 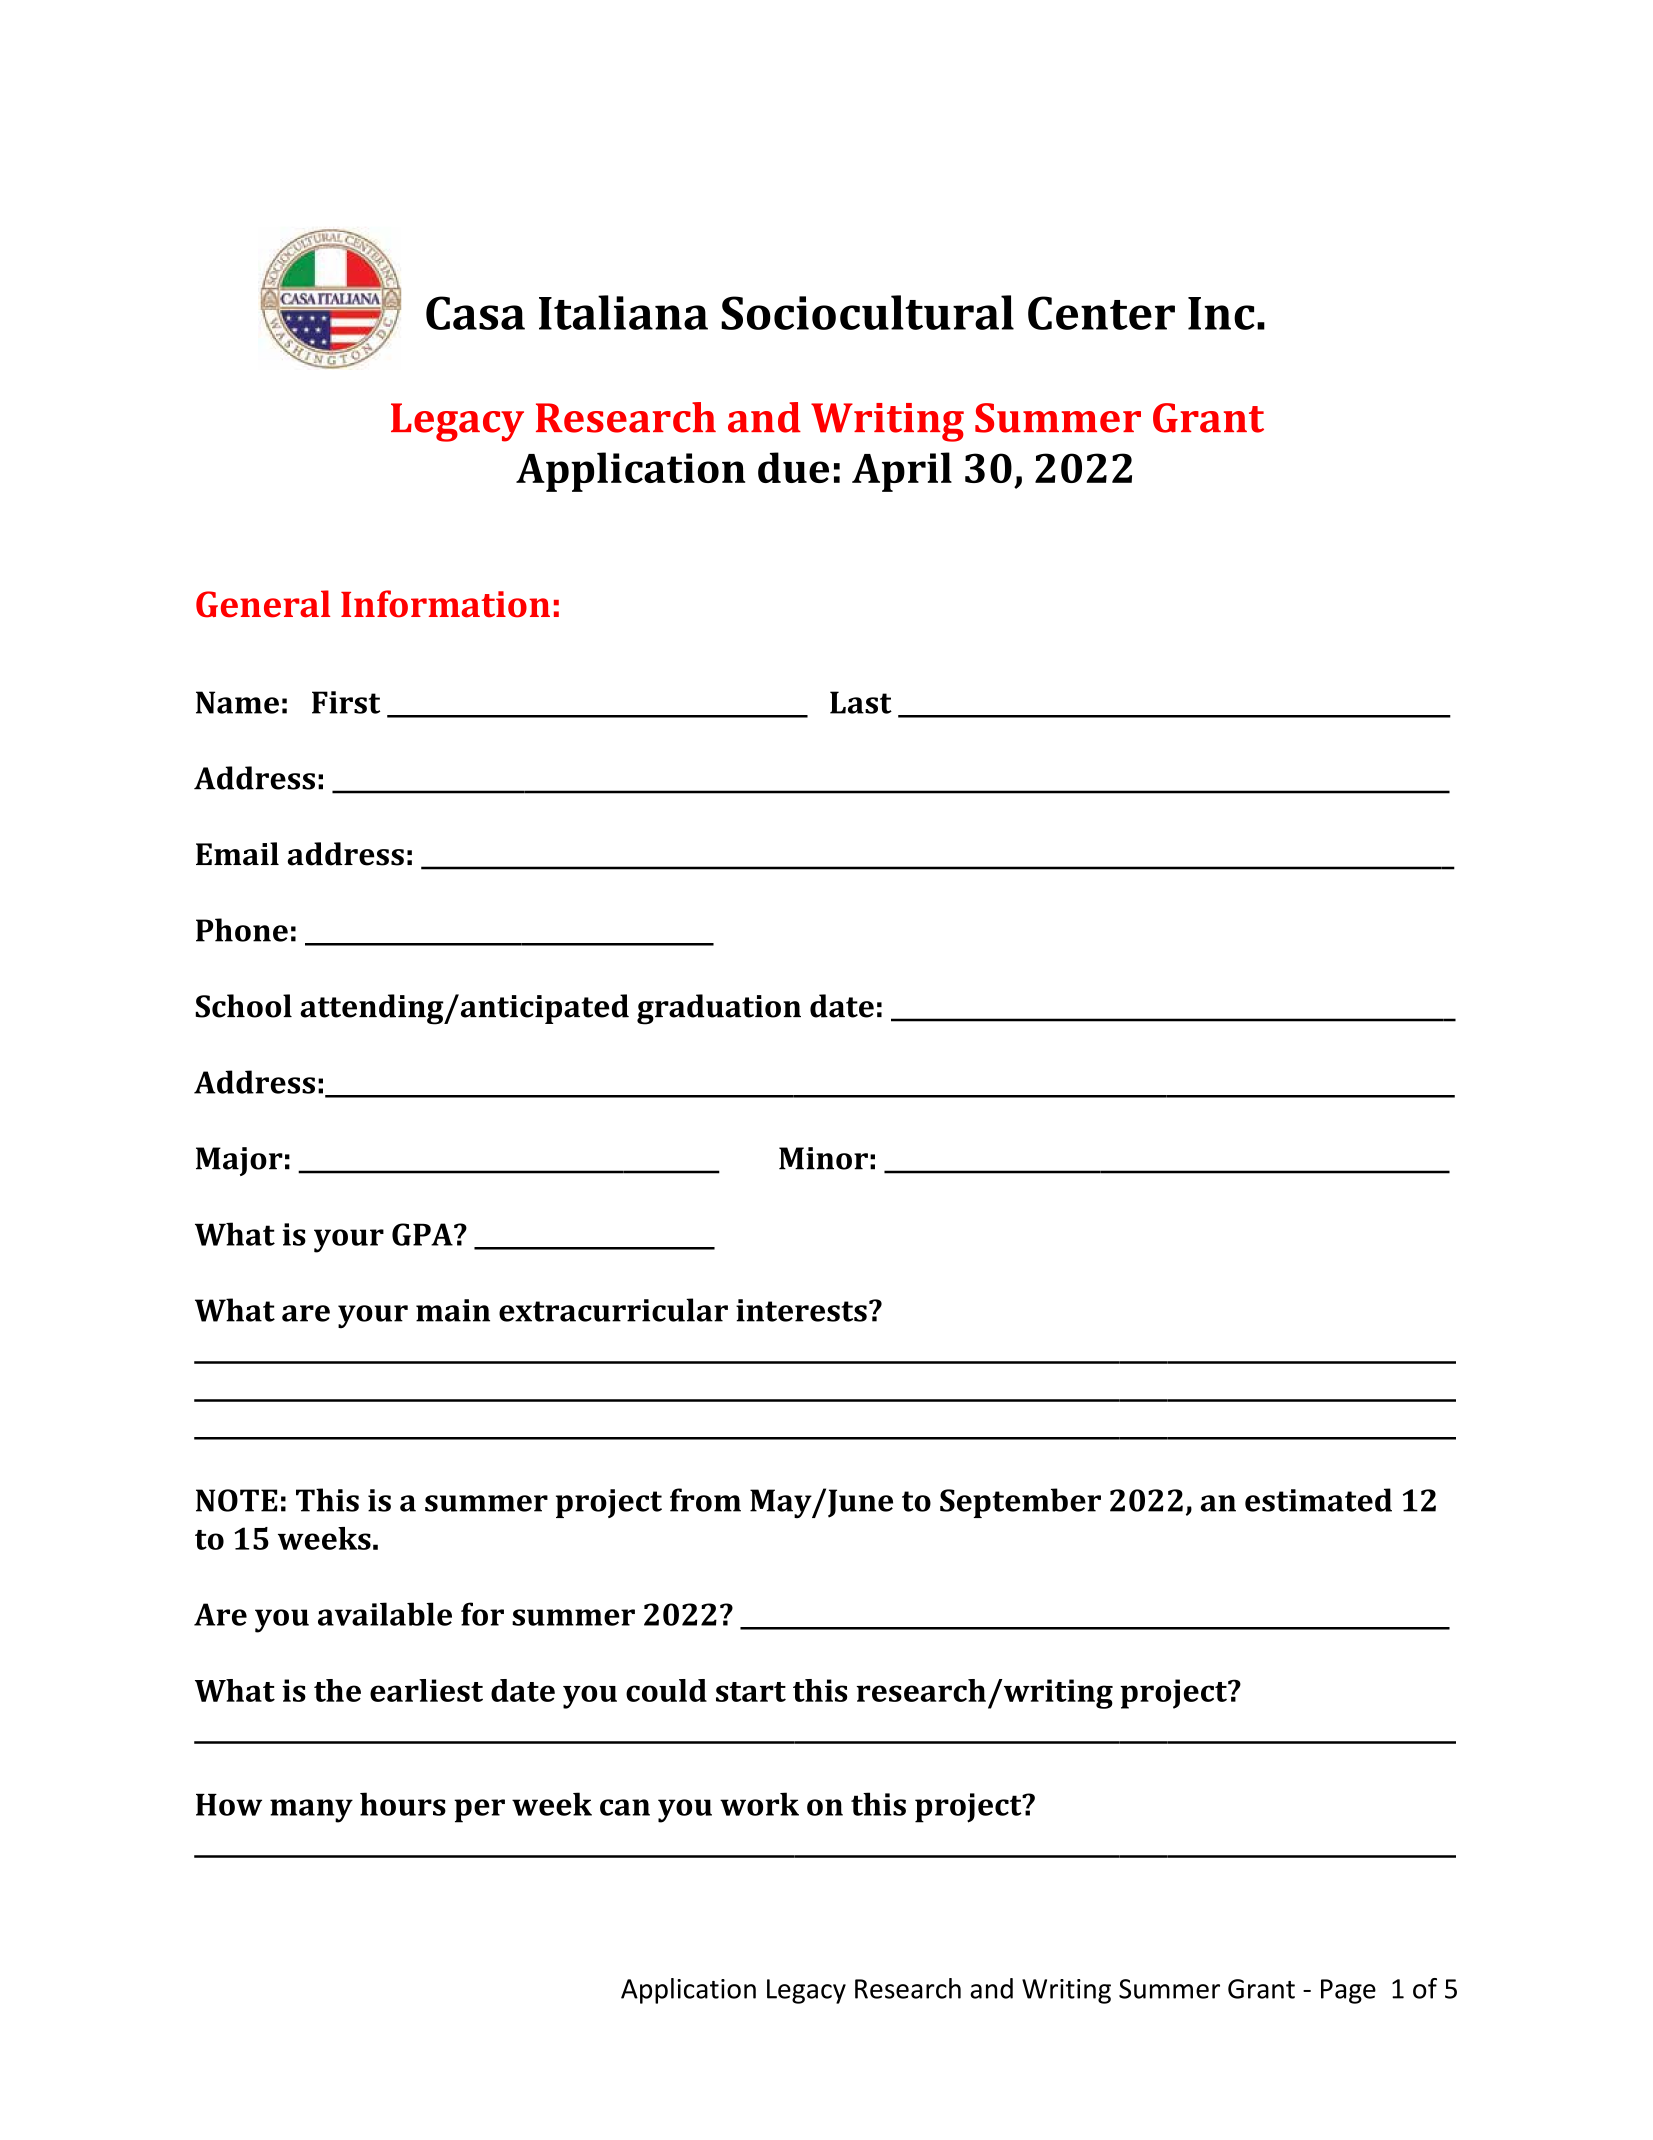 What do you see at coordinates (759, 1804) in the image?
I see `work` at bounding box center [759, 1804].
